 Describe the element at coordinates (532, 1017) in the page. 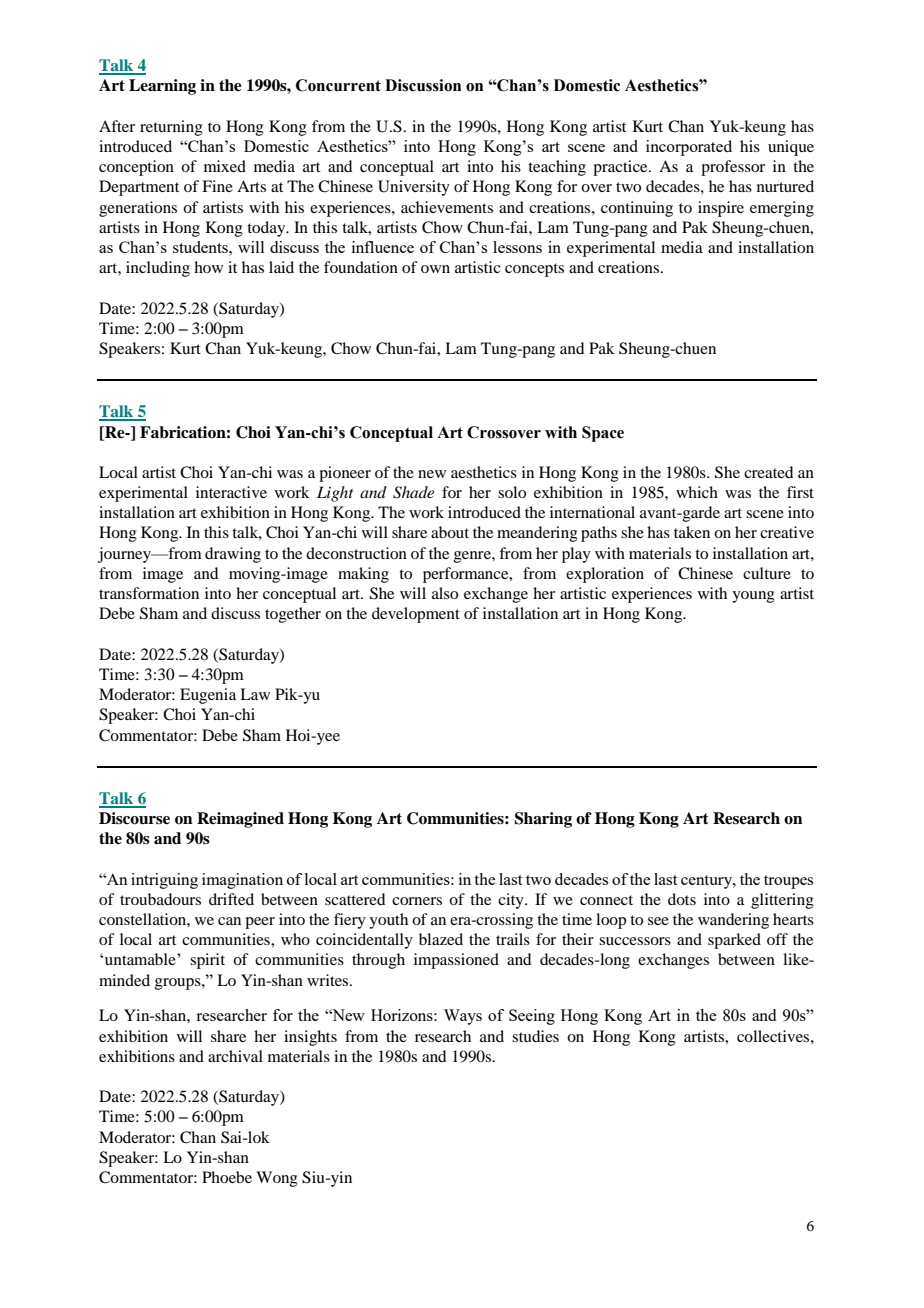

I see `Seeing` at that location.
